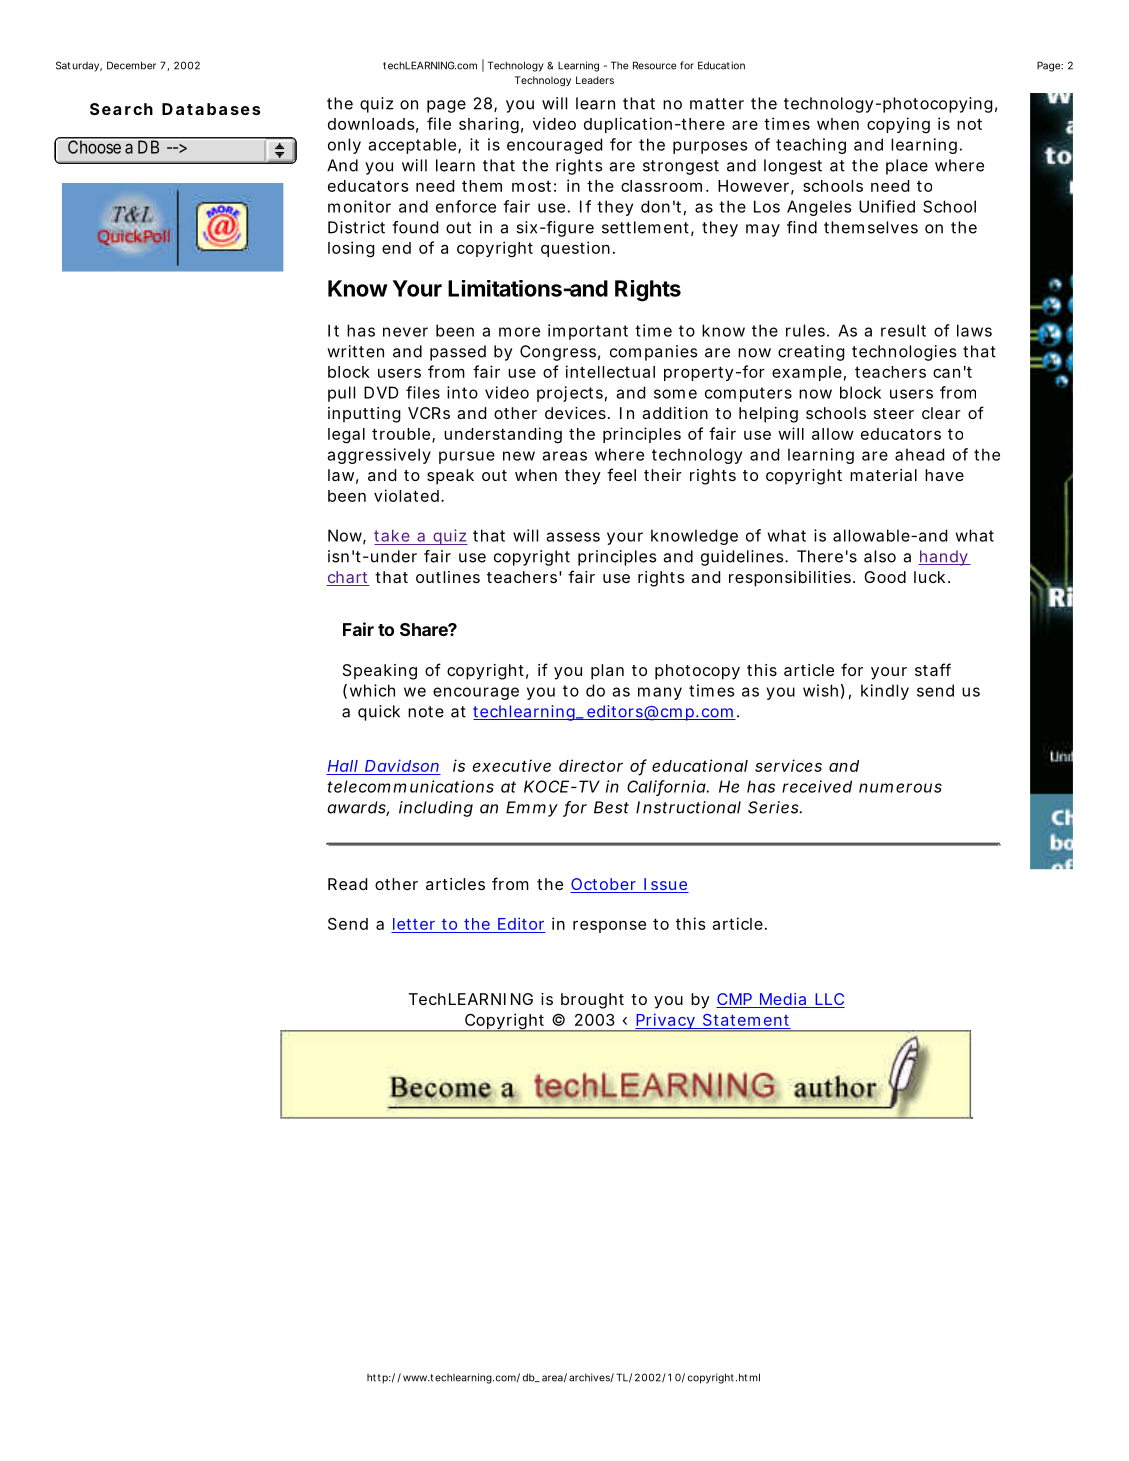  I want to click on Databases, so click(211, 109).
